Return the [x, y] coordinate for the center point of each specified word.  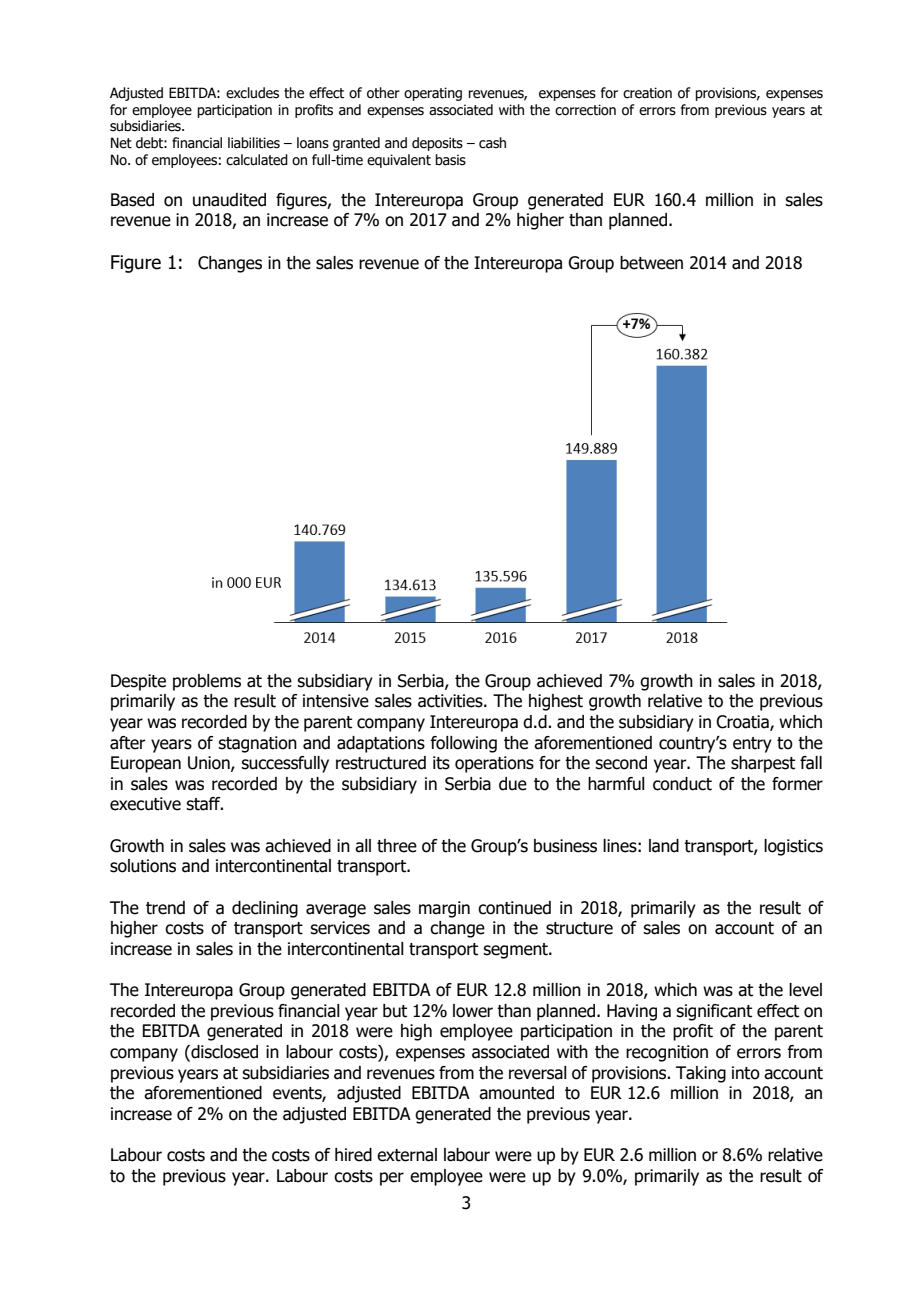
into [746, 1073]
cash [492, 143]
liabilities [254, 143]
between [651, 263]
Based [132, 200]
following [463, 744]
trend [165, 908]
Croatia [743, 723]
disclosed [223, 1053]
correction [585, 110]
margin [444, 909]
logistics [793, 847]
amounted [516, 1093]
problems [207, 682]
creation [647, 93]
